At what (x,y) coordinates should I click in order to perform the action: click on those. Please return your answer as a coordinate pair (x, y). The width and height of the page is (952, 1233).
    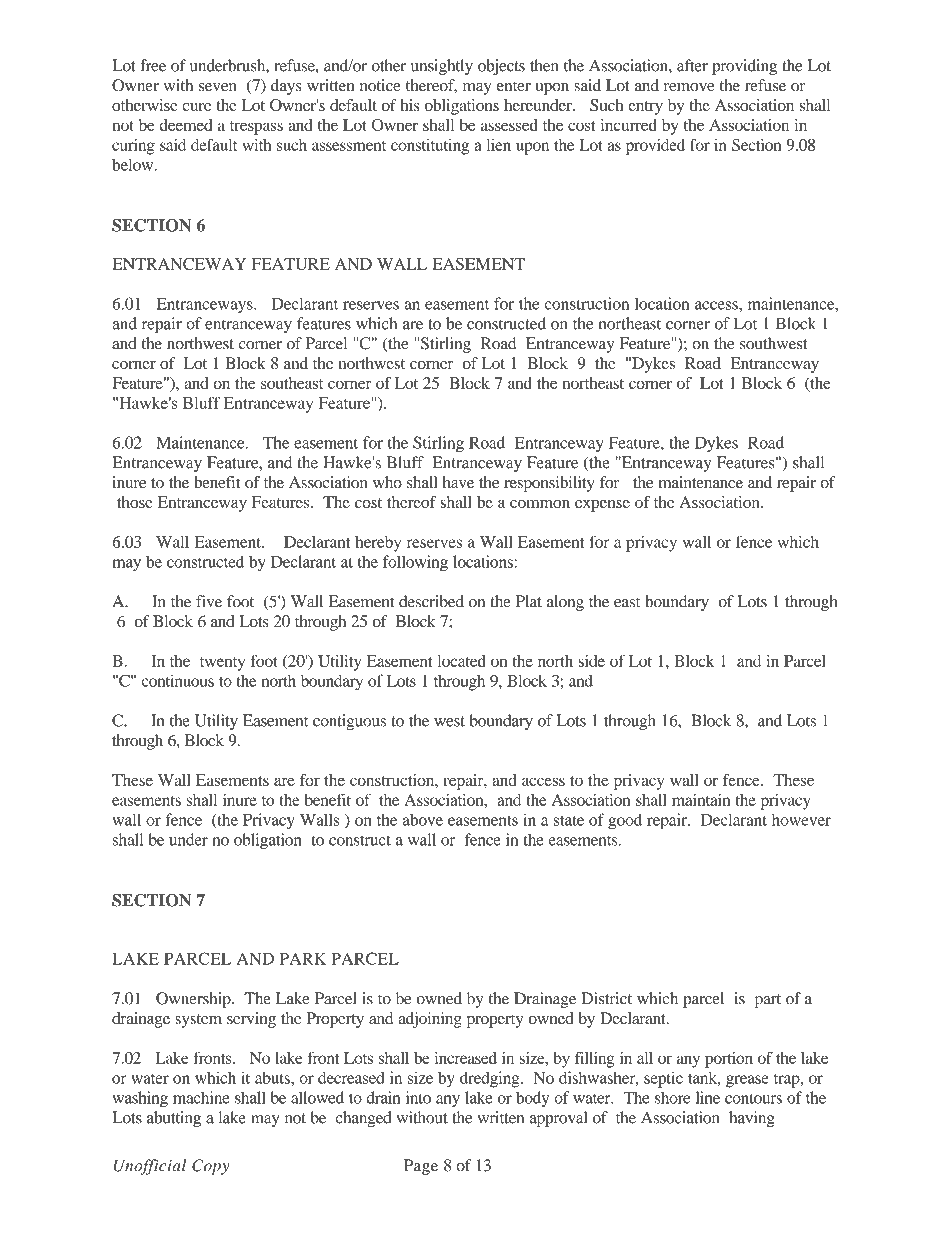
    Looking at the image, I should click on (135, 502).
